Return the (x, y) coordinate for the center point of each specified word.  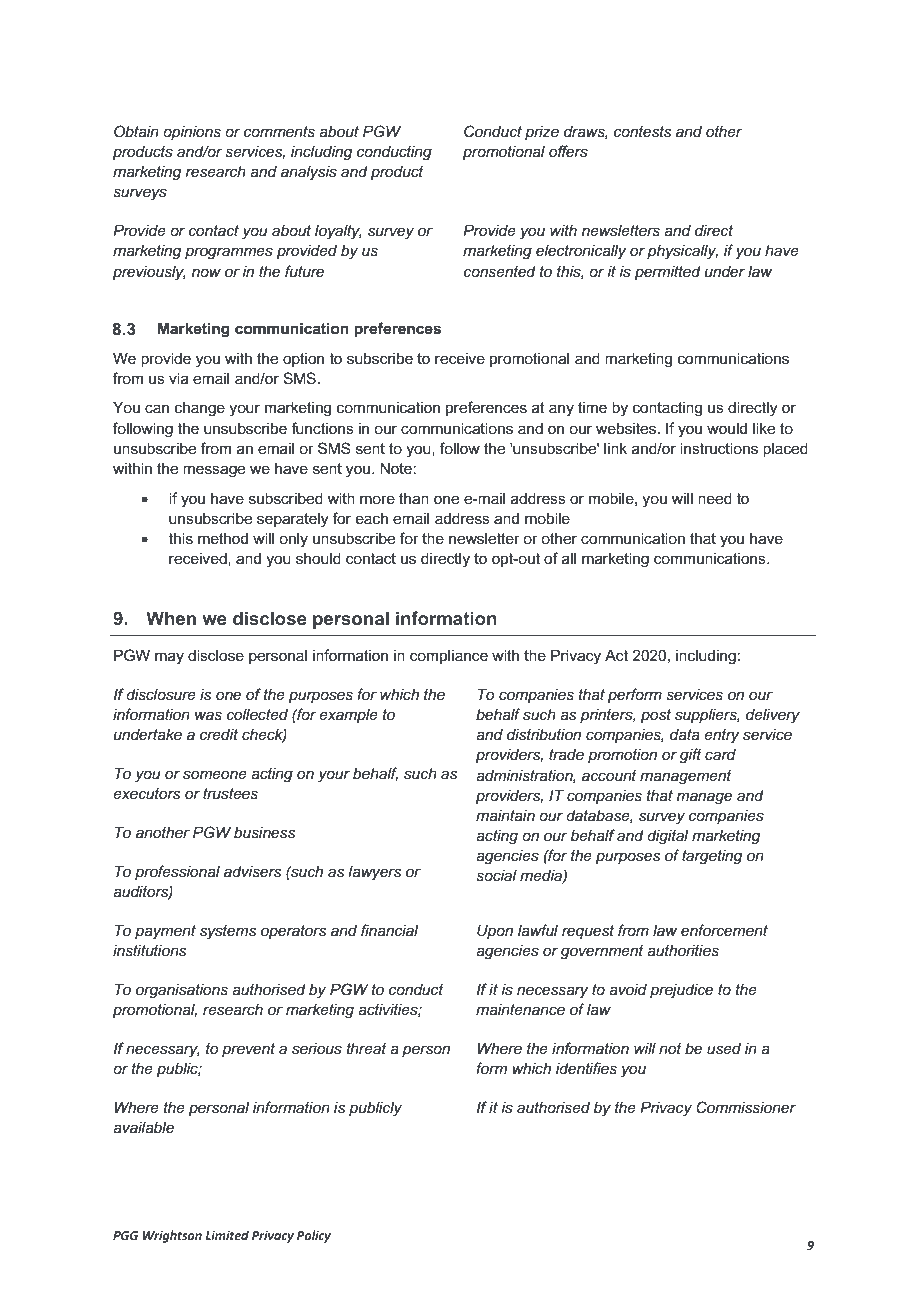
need (715, 498)
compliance (449, 656)
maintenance (520, 1009)
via (179, 378)
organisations (182, 991)
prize (542, 132)
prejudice (681, 991)
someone (215, 774)
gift (691, 756)
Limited (227, 1235)
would (727, 428)
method (223, 538)
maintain (505, 815)
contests (642, 131)
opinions (192, 133)
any (561, 410)
